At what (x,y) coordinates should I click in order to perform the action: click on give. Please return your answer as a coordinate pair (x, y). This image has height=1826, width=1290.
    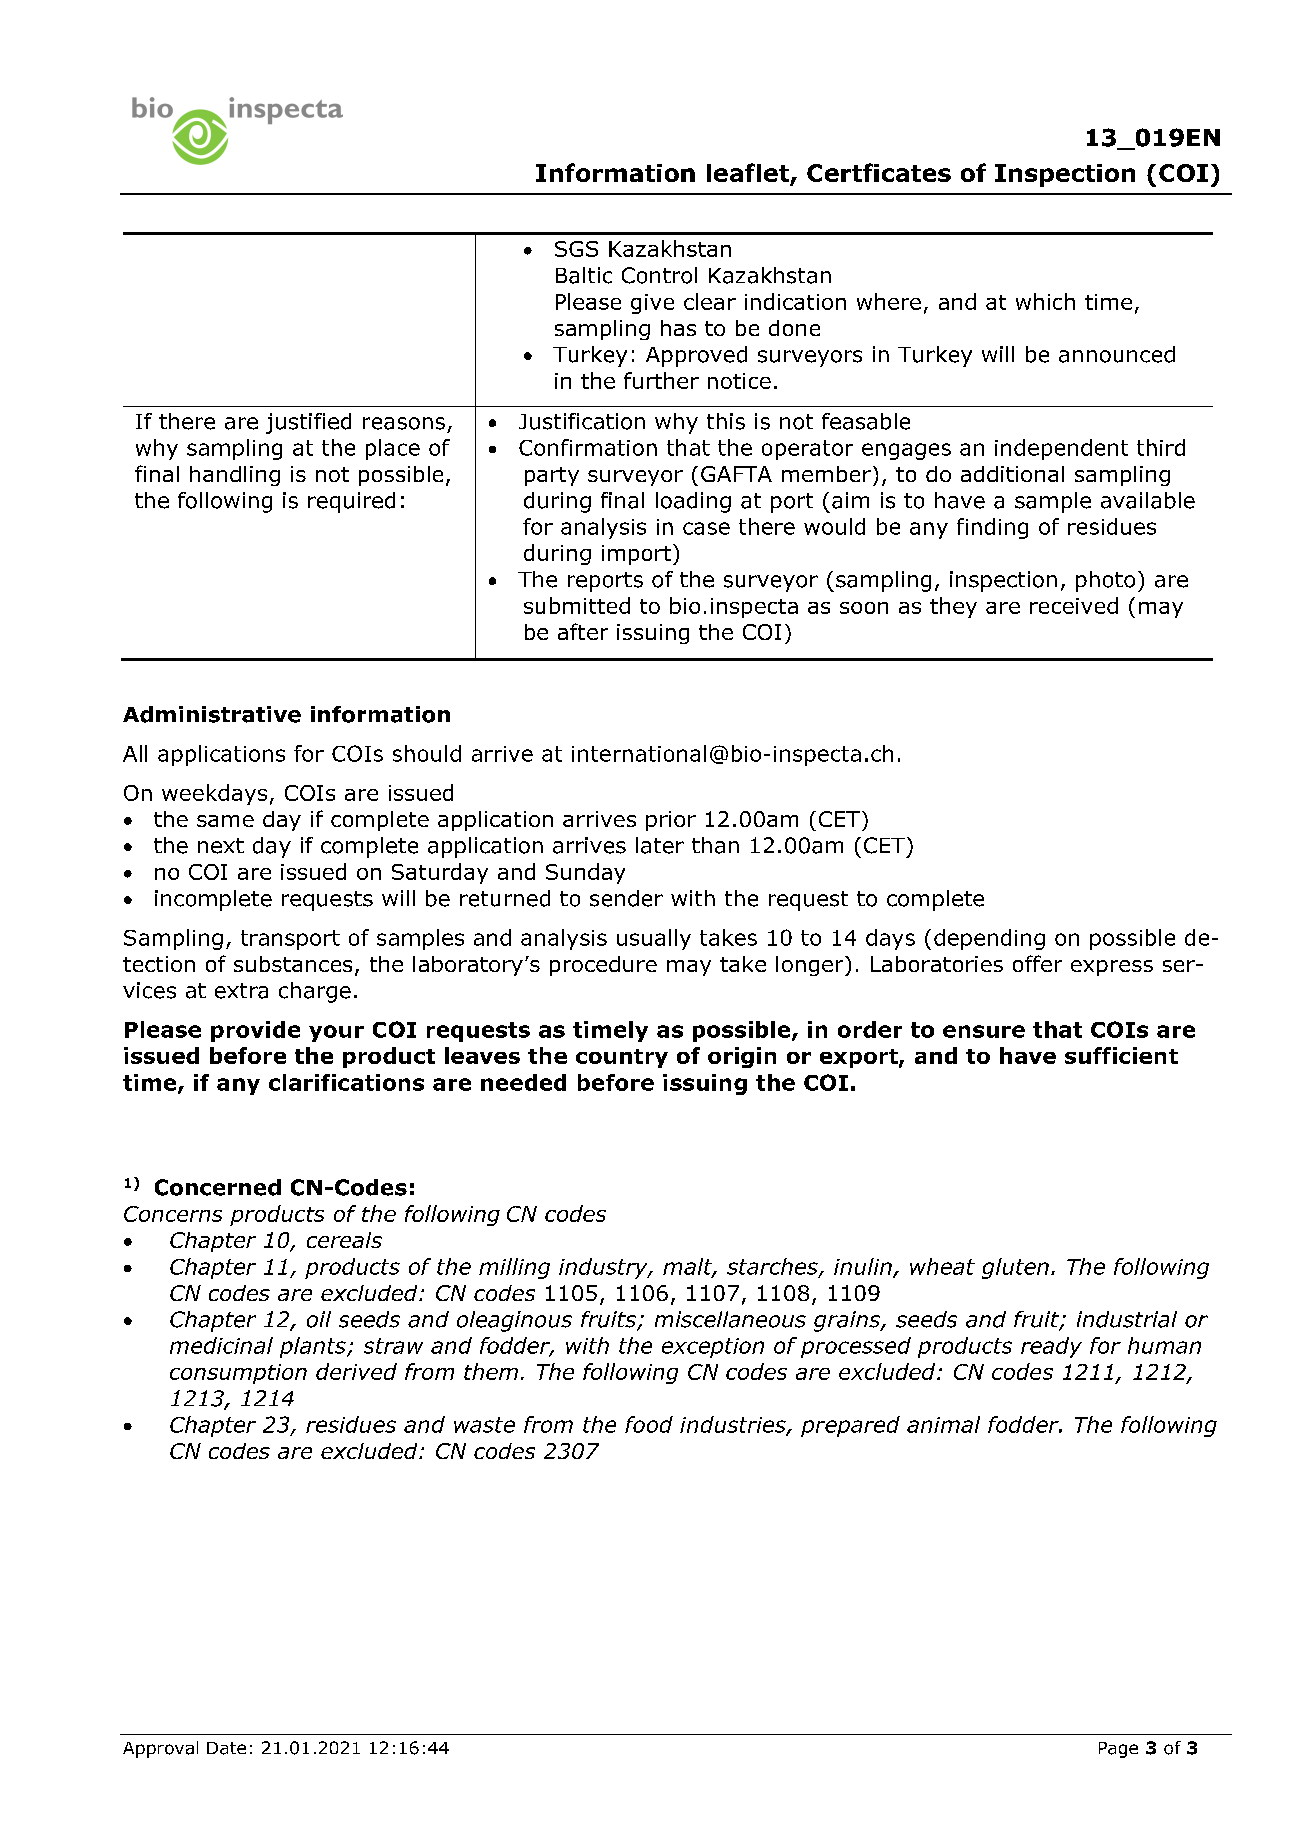
    Looking at the image, I should click on (652, 304).
